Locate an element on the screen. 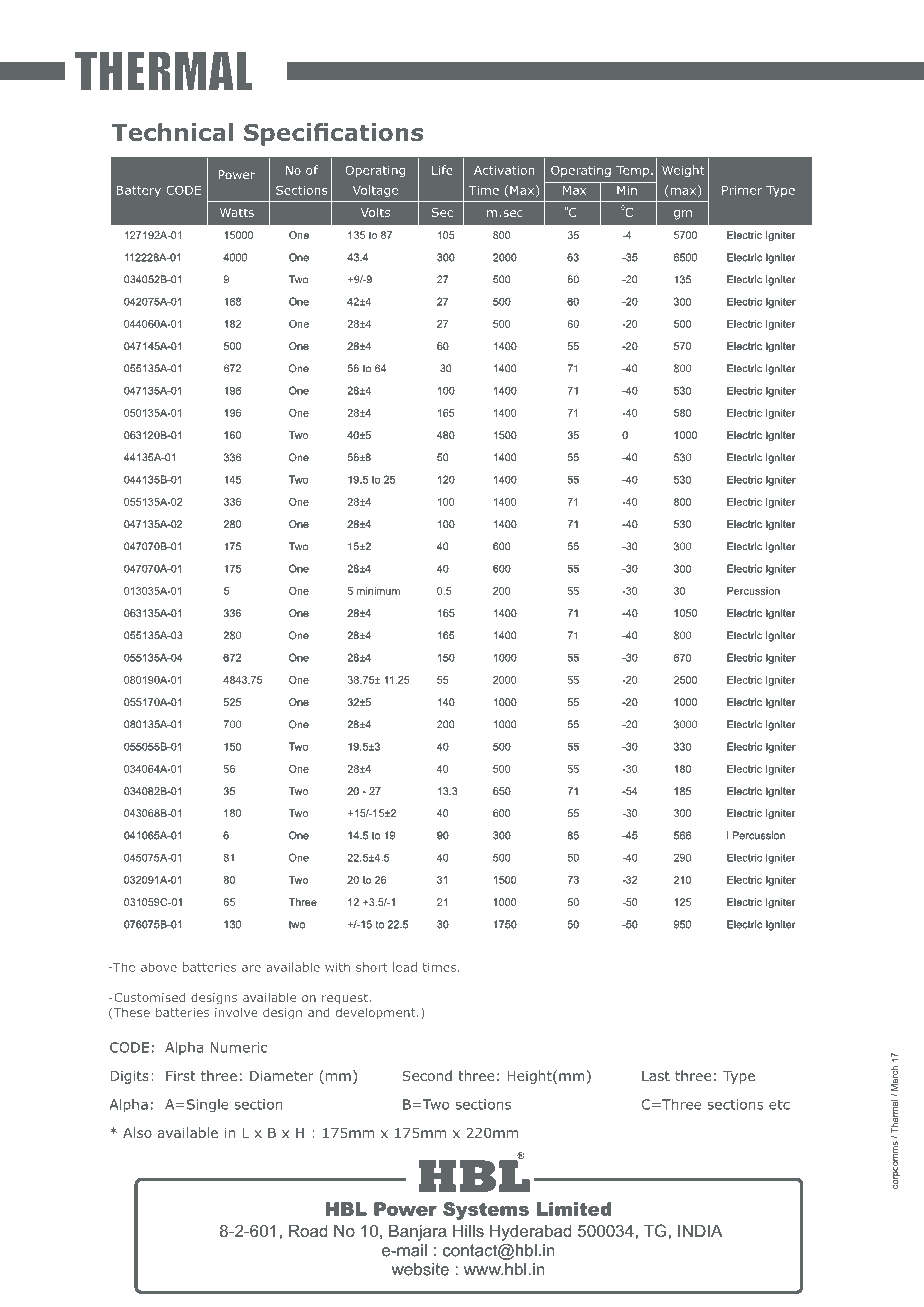  lead is located at coordinates (405, 967).
